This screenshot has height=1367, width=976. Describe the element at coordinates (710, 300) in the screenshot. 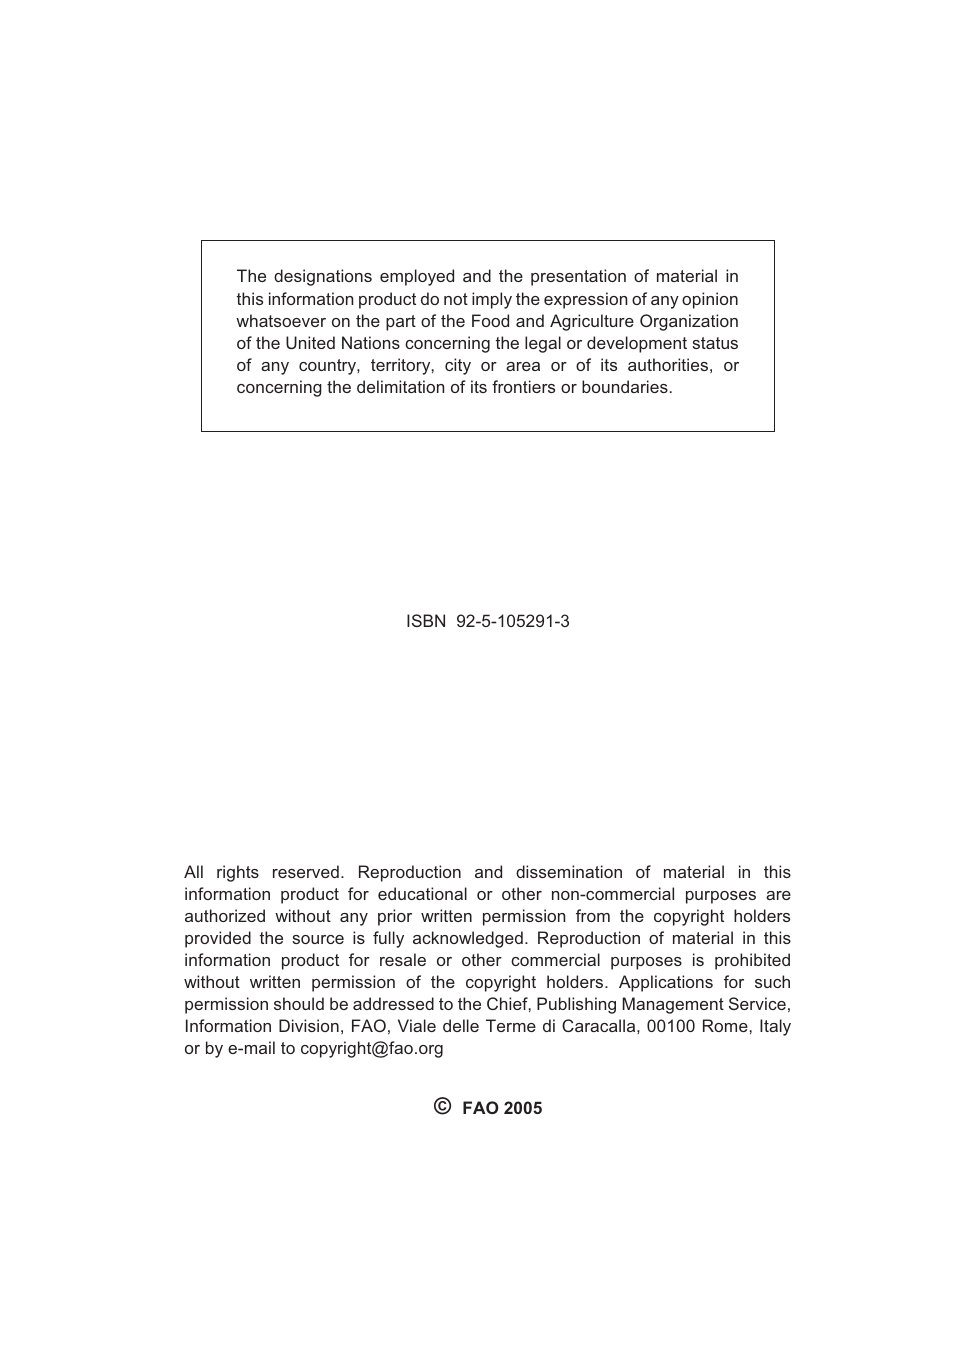

I see `opinion` at that location.
